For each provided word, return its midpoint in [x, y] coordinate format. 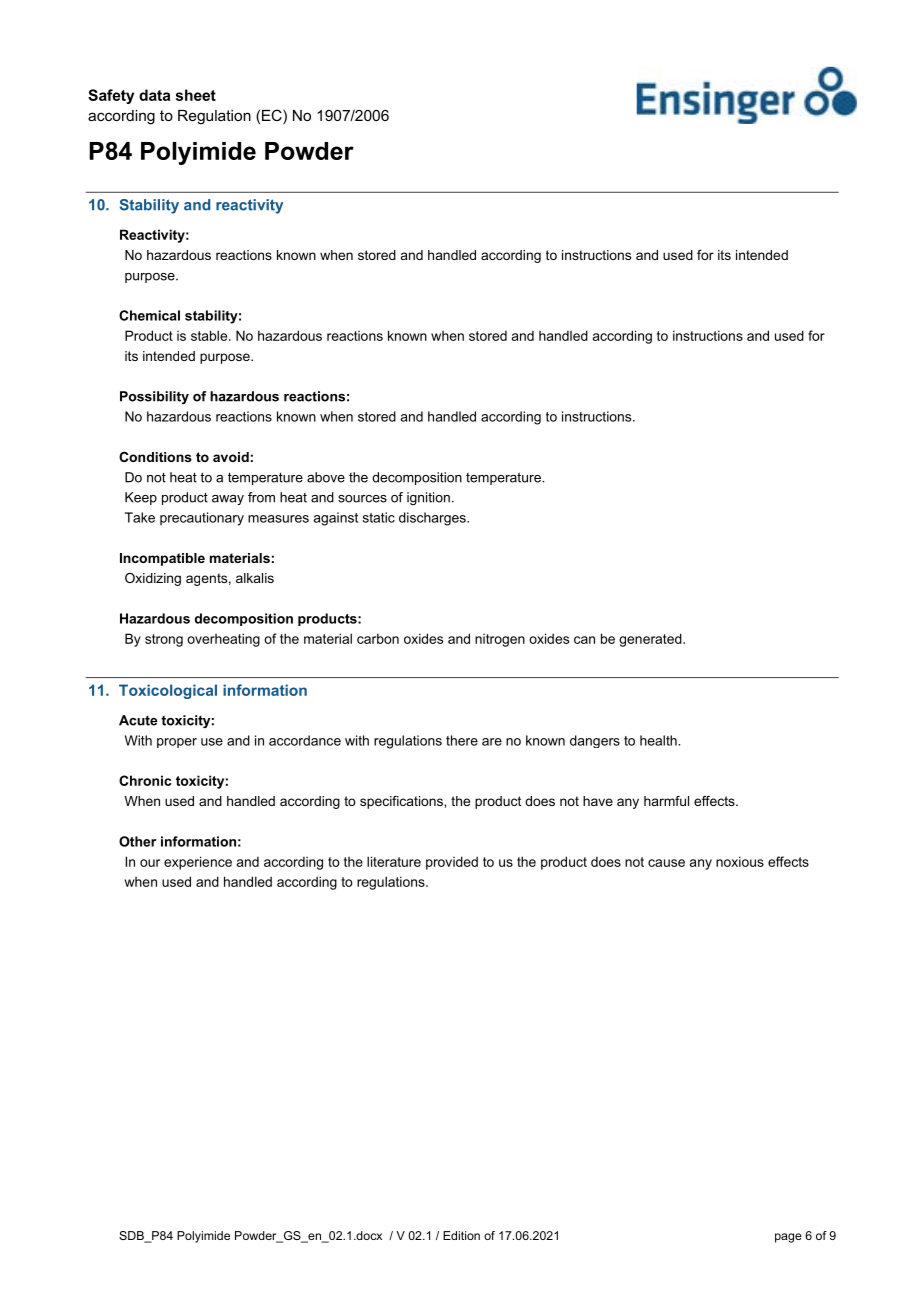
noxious [740, 861]
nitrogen [500, 640]
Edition [461, 1235]
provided [452, 863]
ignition [428, 498]
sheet [196, 95]
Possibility [154, 397]
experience [198, 863]
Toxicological [168, 691]
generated [651, 640]
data [154, 95]
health [659, 740]
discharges [433, 519]
